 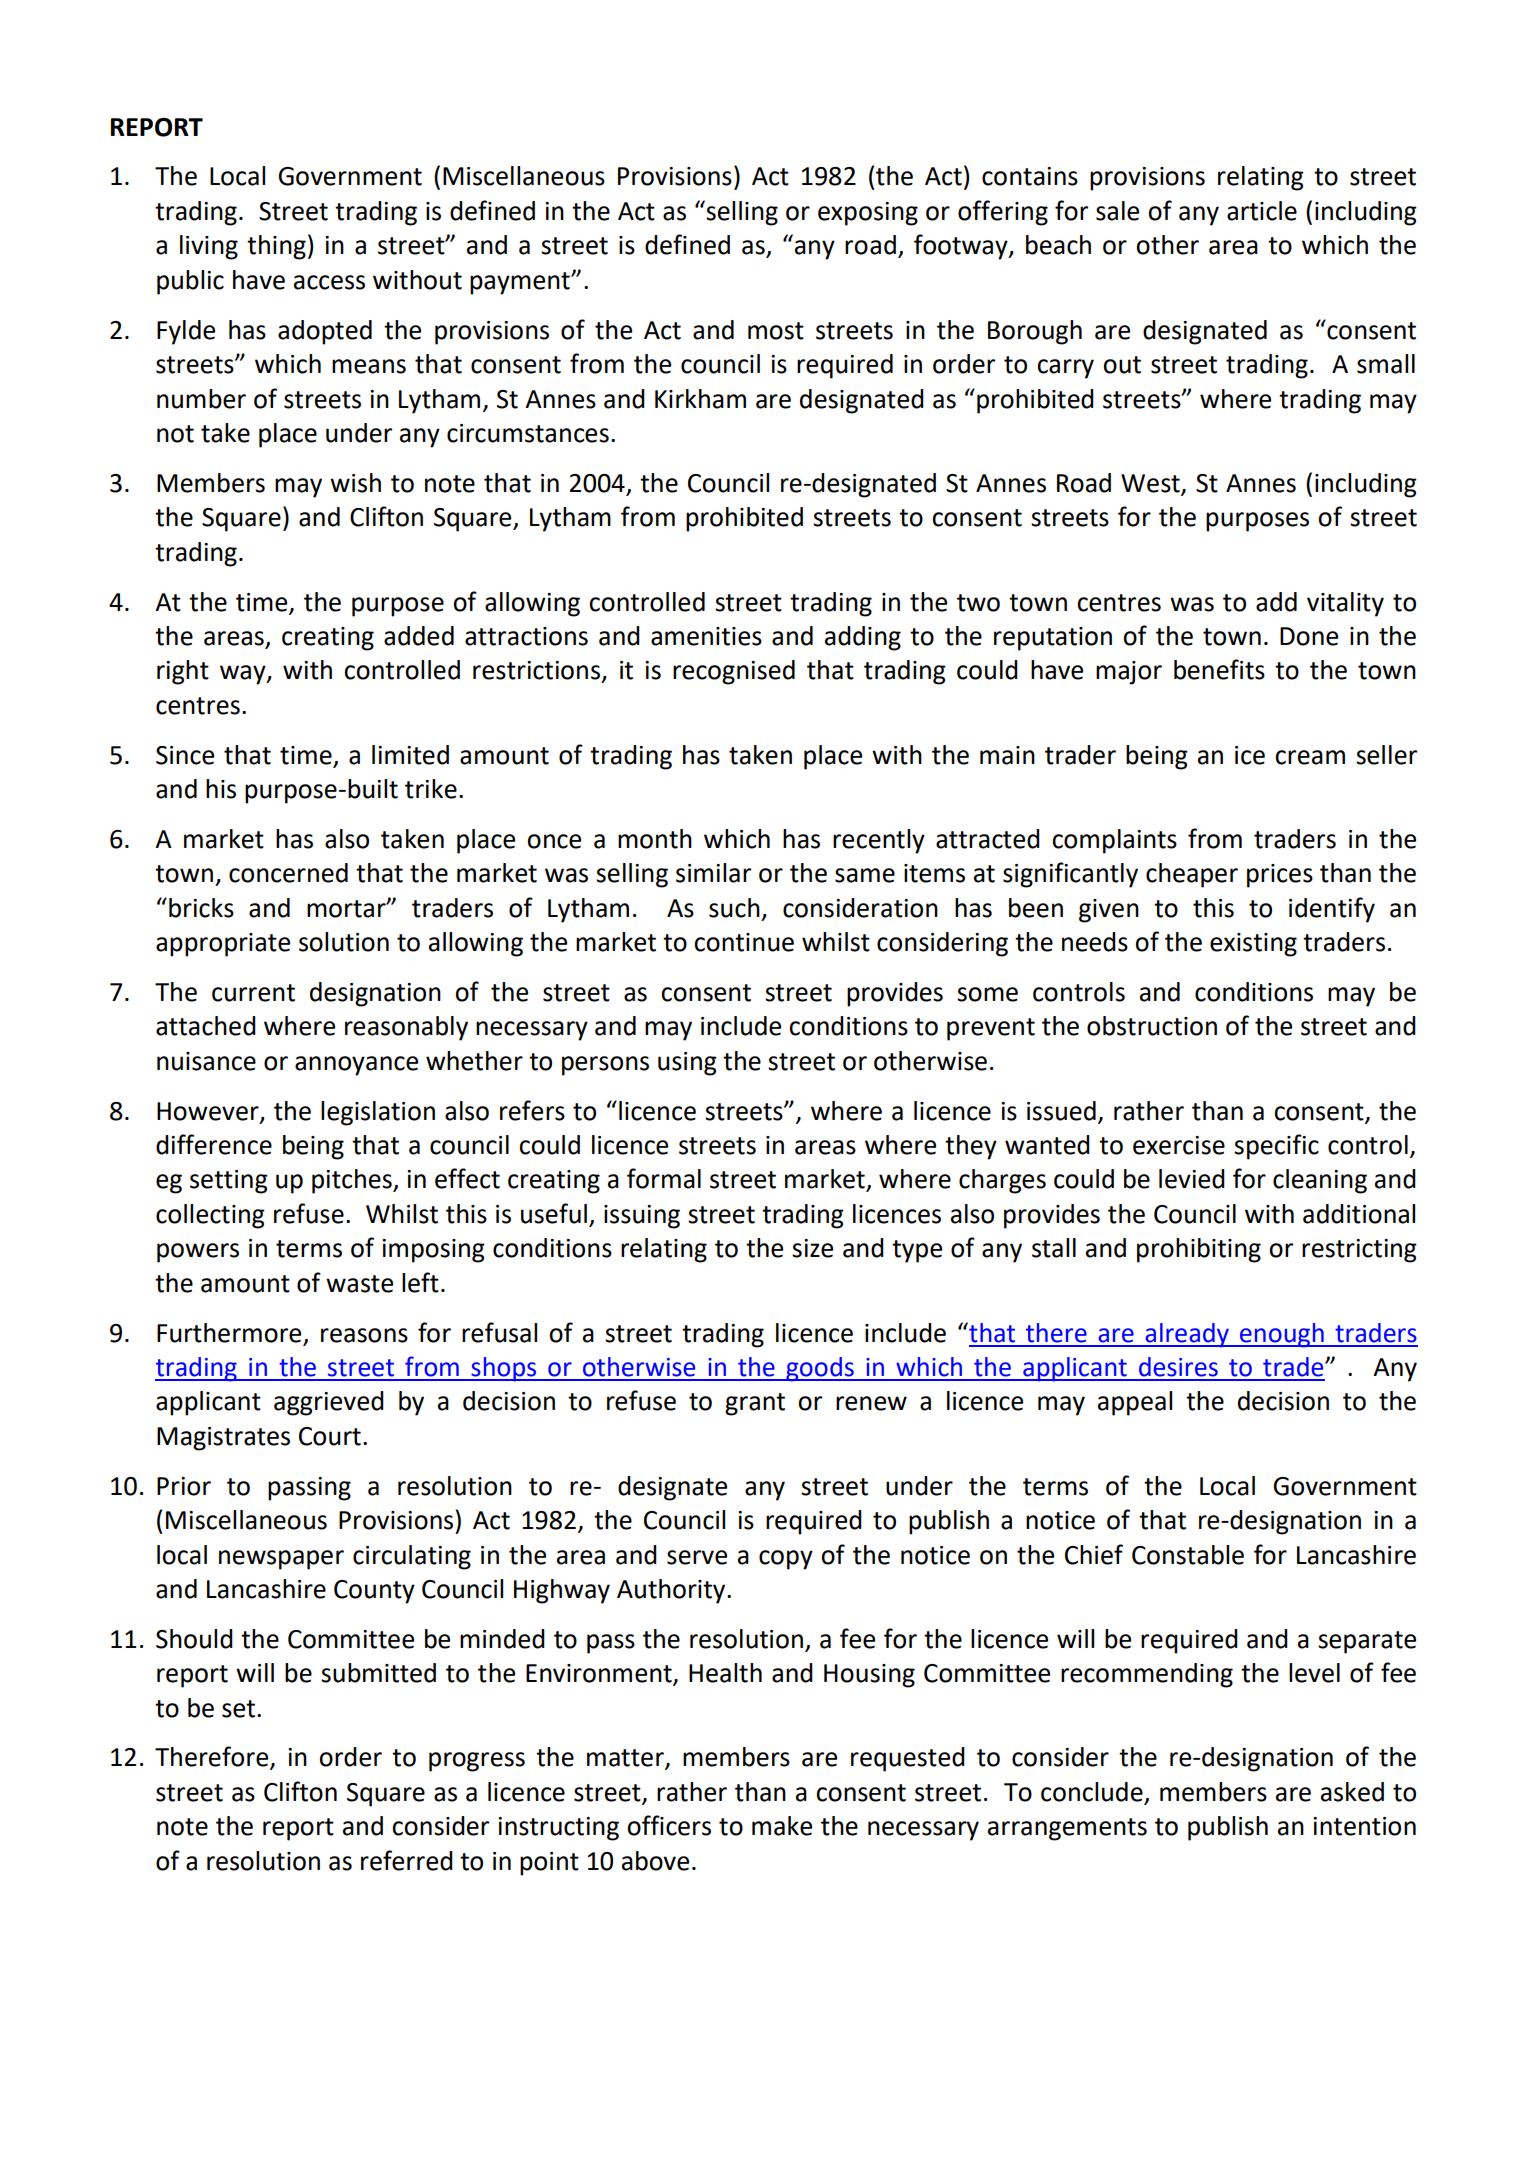 I want to click on recognised, so click(x=734, y=672).
